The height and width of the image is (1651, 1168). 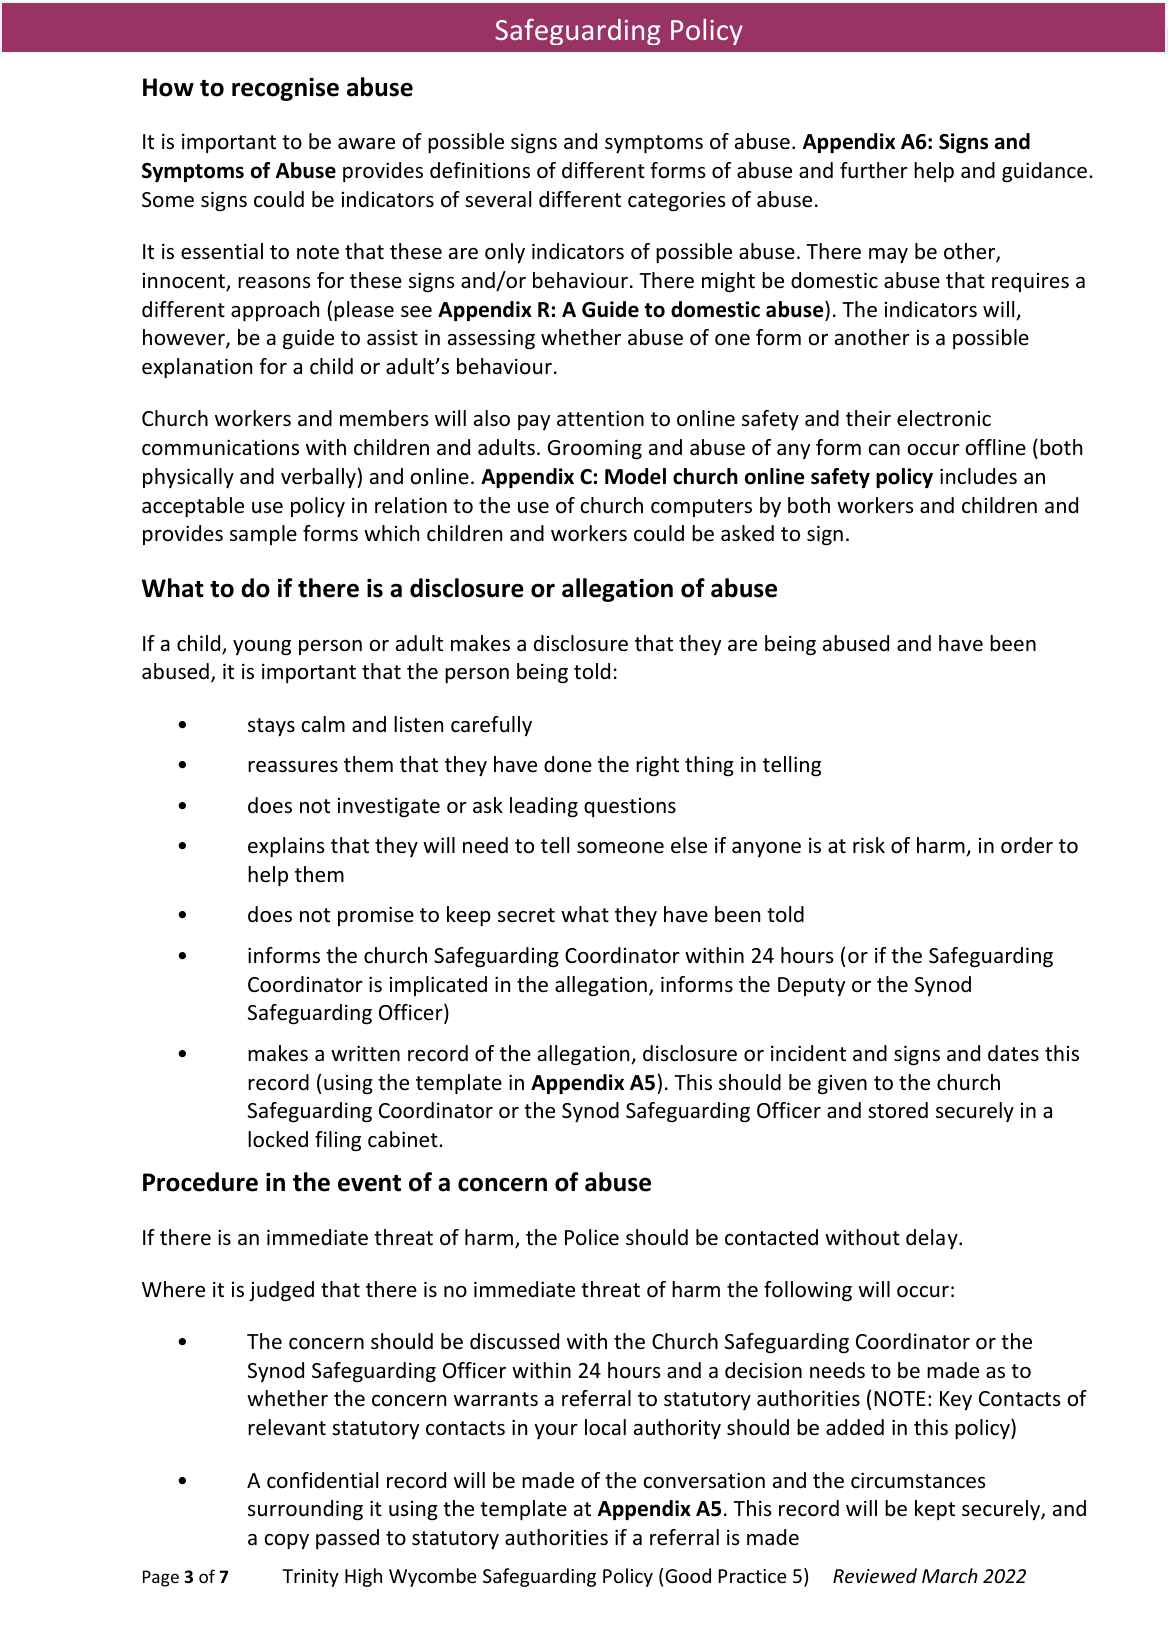 I want to click on kept, so click(x=935, y=1510).
